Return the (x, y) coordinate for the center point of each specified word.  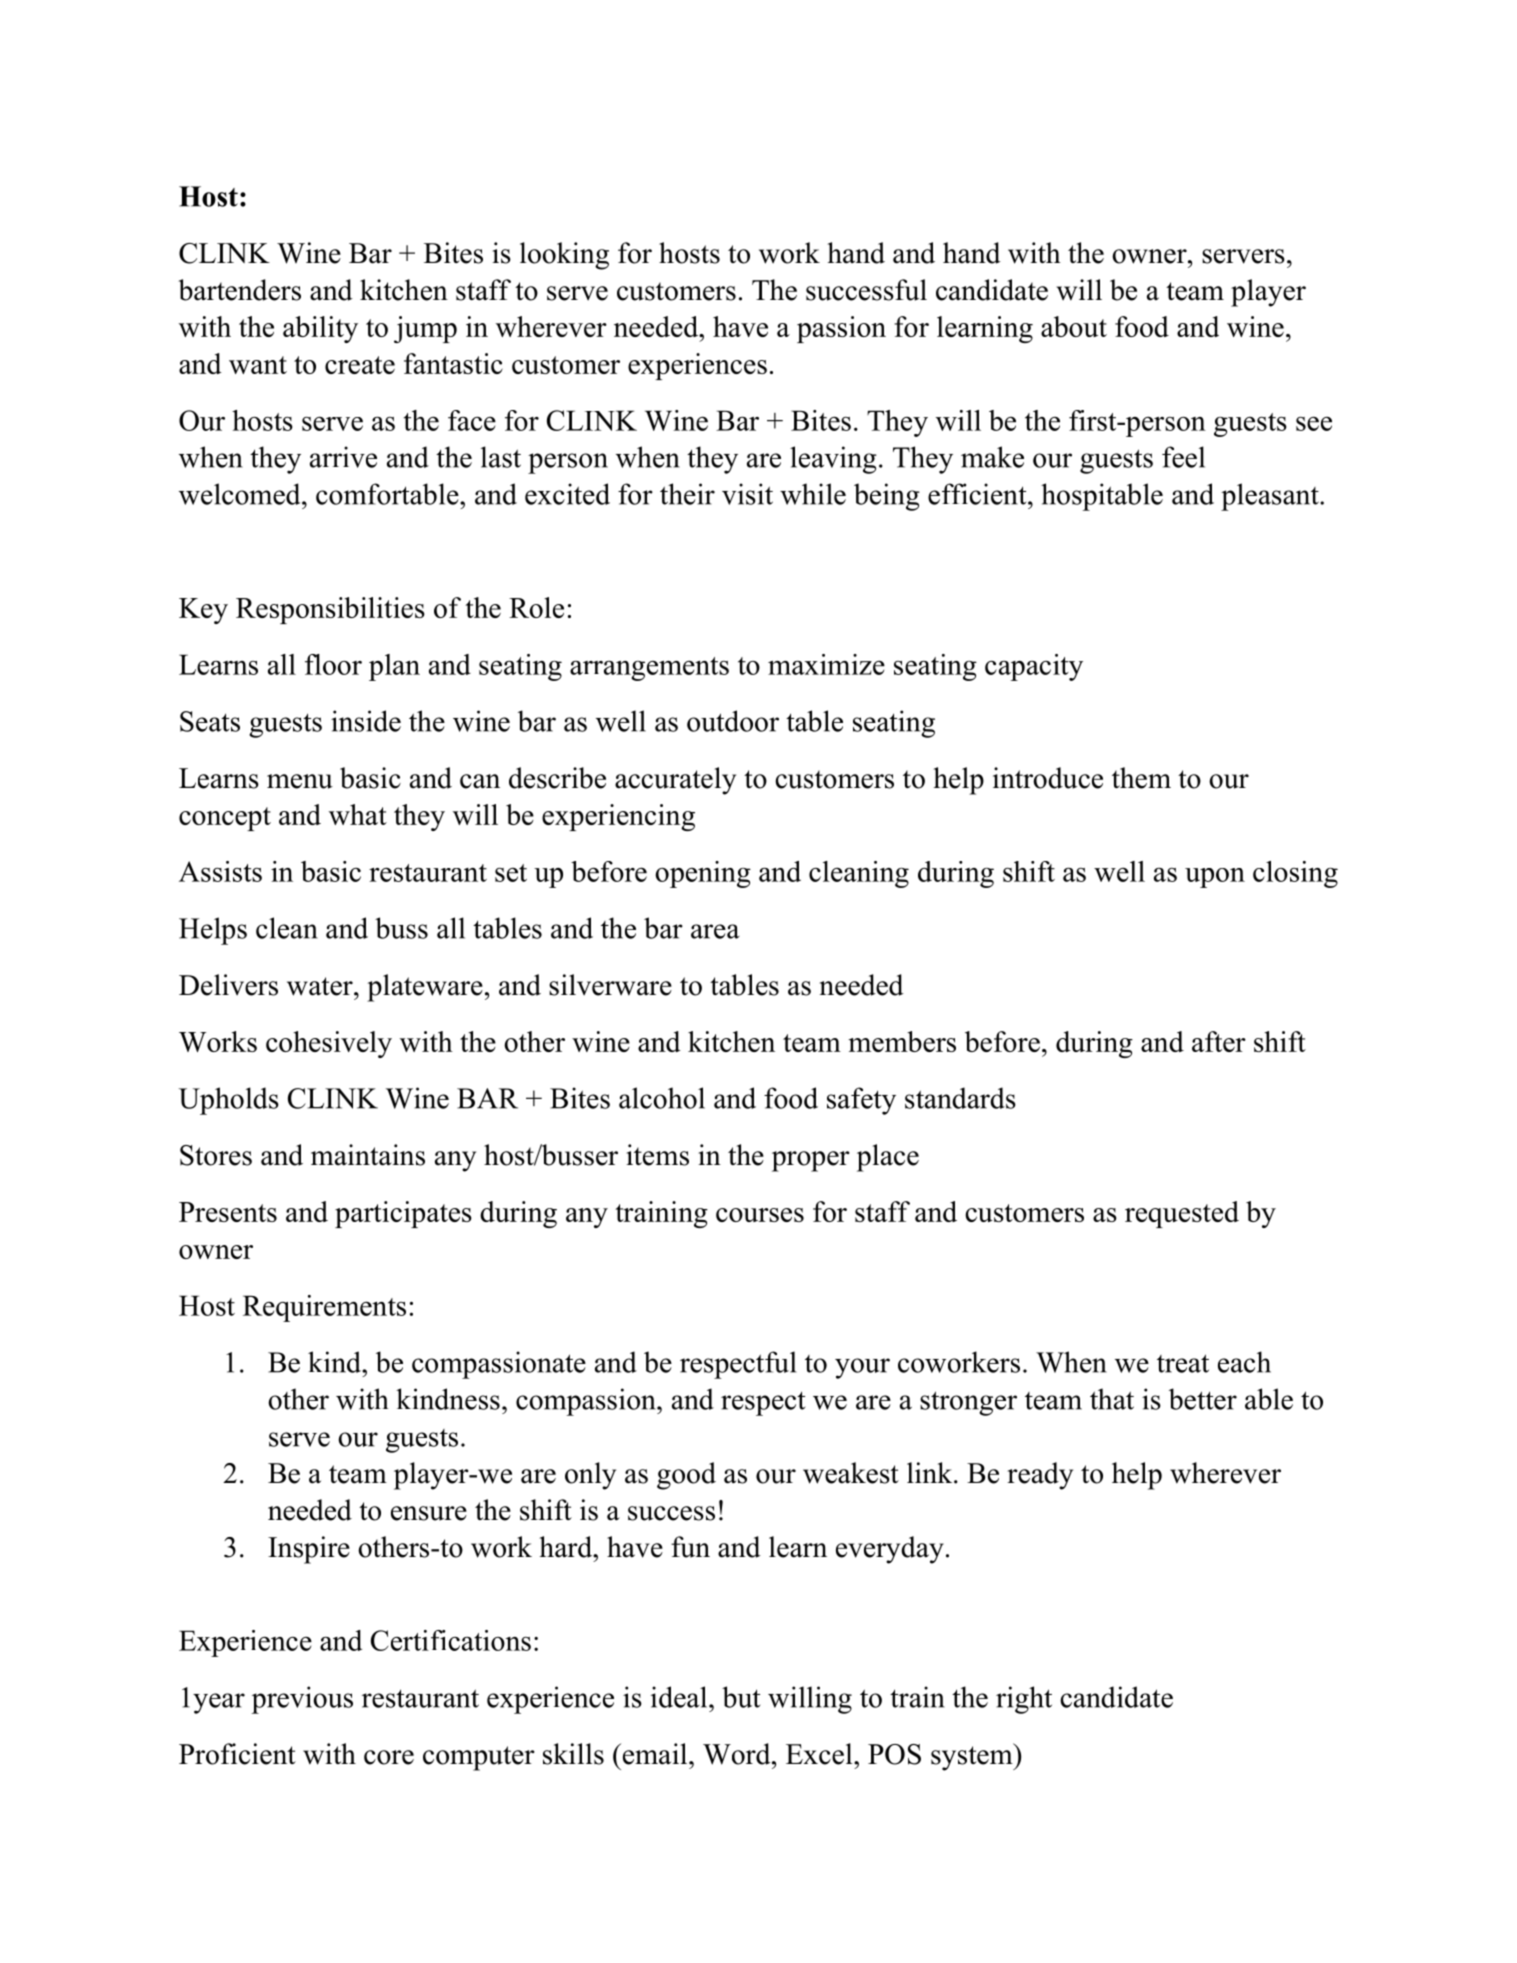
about (1074, 326)
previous (302, 1700)
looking (564, 256)
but (741, 1697)
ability (320, 329)
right (1024, 1700)
